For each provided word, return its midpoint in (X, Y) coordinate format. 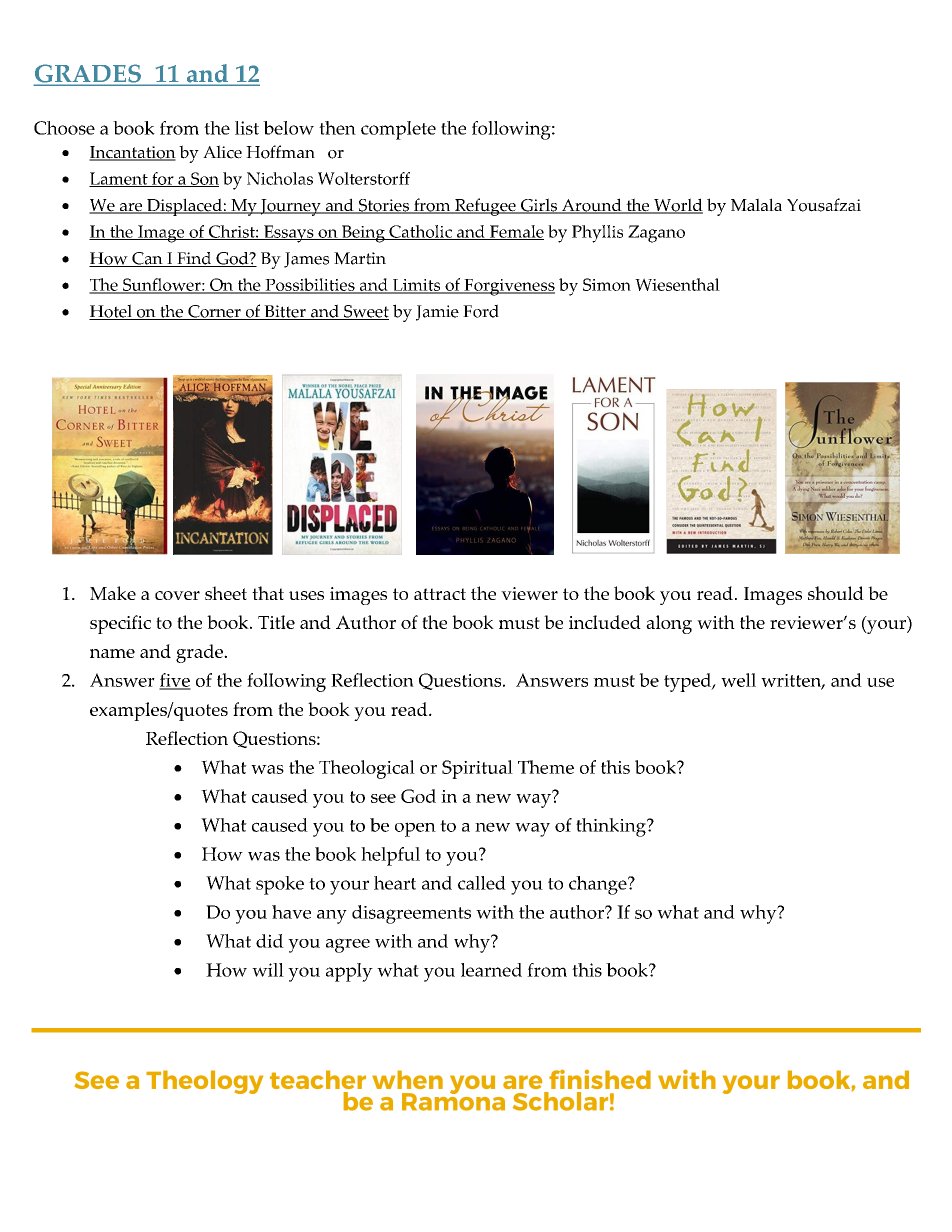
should (836, 593)
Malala (756, 204)
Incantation (132, 153)
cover (177, 595)
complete (398, 130)
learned (491, 970)
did (270, 941)
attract (440, 594)
